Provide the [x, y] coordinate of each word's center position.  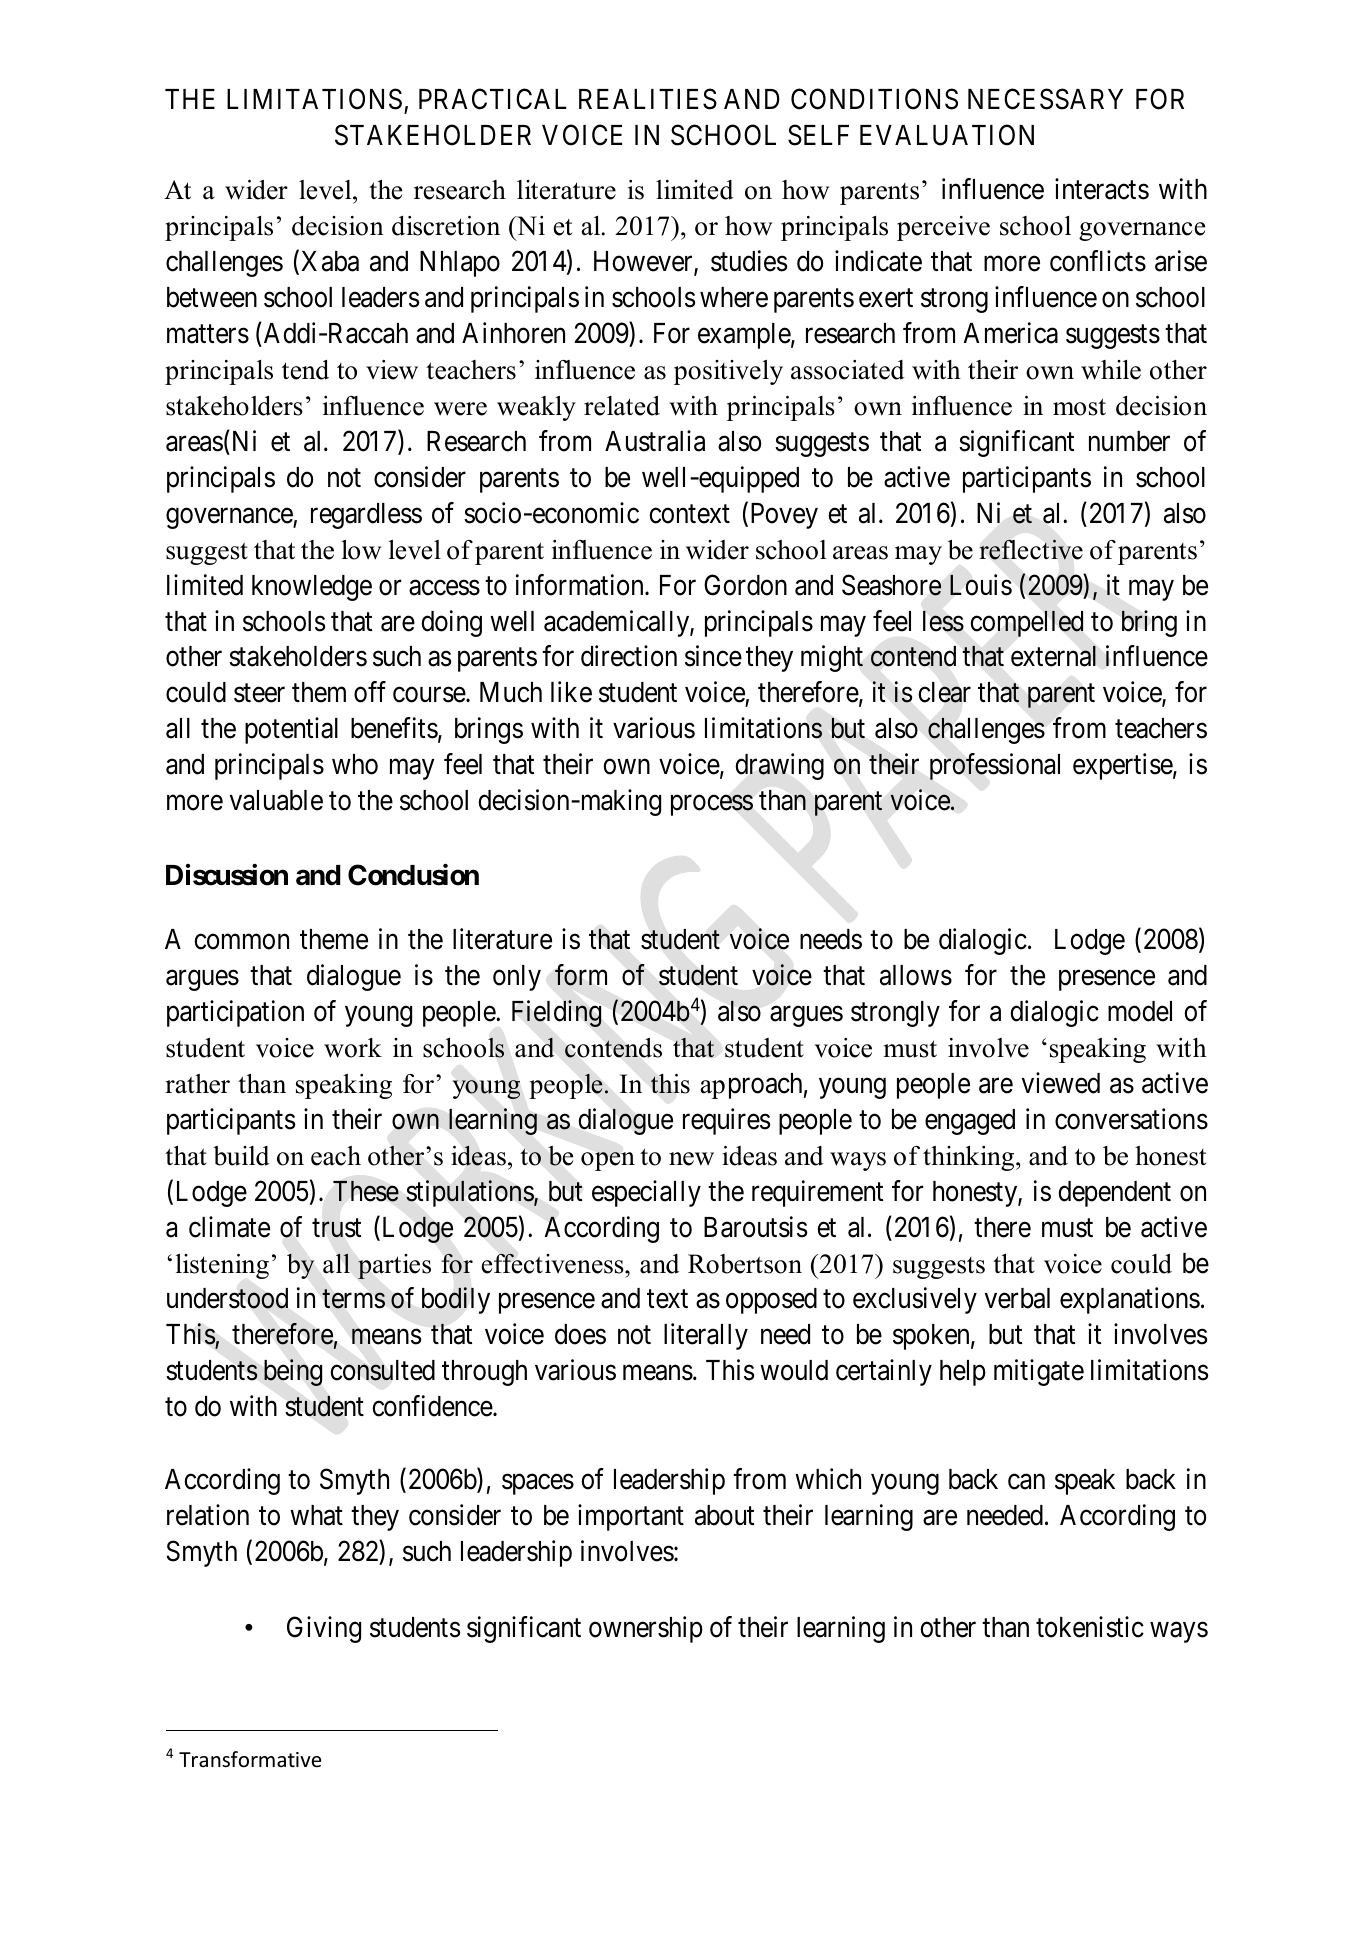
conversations [1131, 1119]
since [713, 656]
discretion [446, 226]
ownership [646, 1629]
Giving [324, 1629]
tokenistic [1090, 1627]
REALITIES [648, 99]
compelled [1026, 623]
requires [727, 1121]
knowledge [312, 588]
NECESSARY [1045, 99]
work [353, 1048]
